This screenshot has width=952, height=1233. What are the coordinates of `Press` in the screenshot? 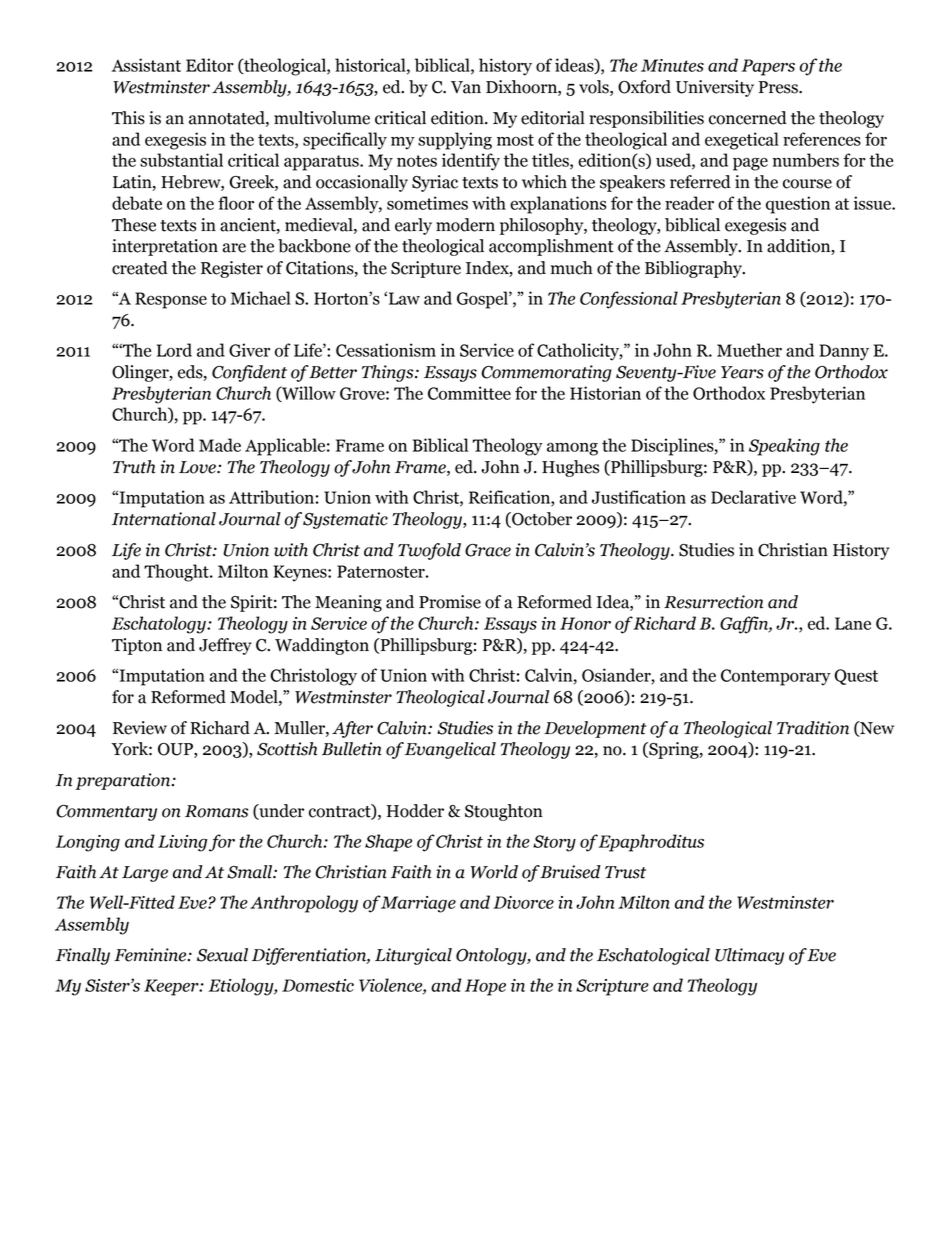 It's located at (779, 87).
